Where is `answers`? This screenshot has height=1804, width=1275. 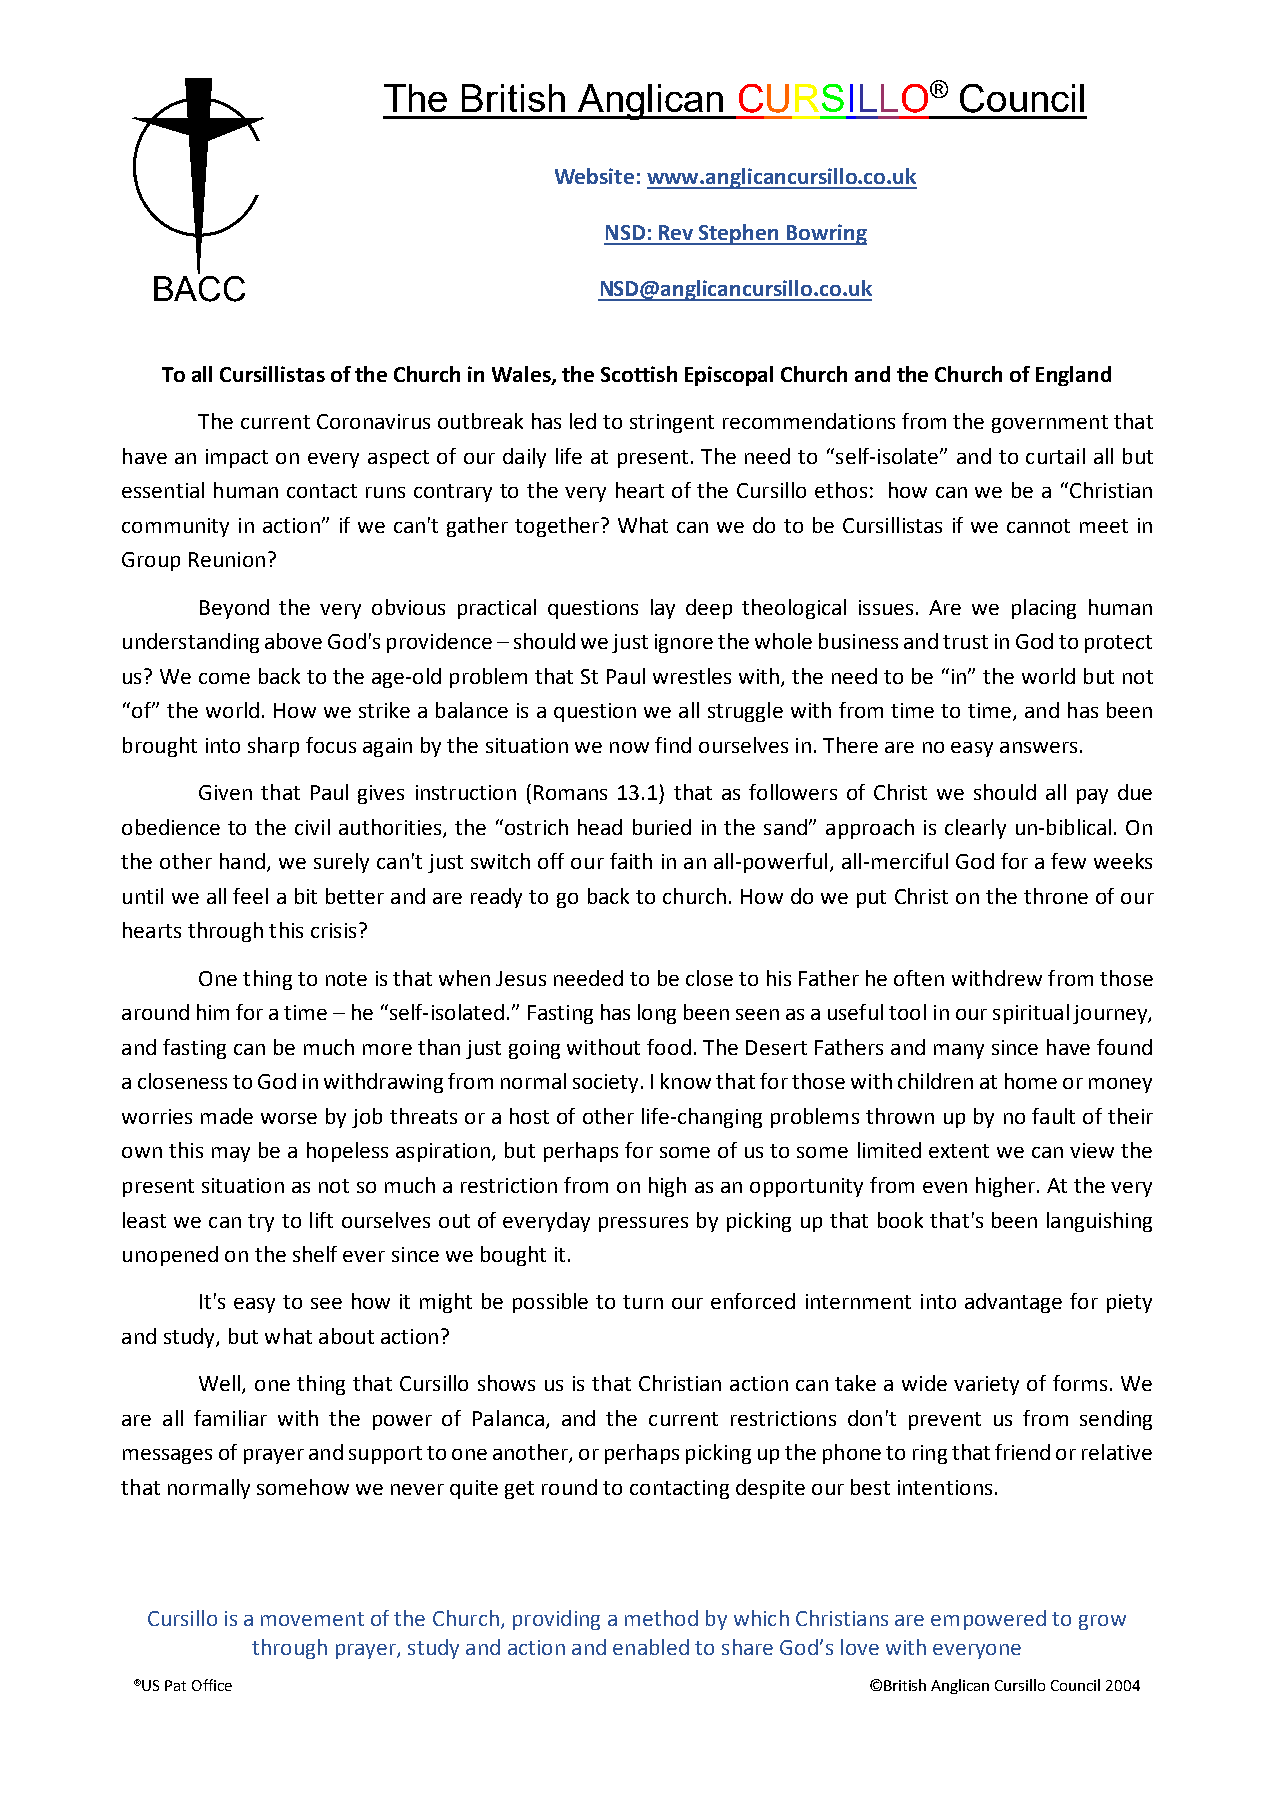
answers is located at coordinates (1038, 747).
